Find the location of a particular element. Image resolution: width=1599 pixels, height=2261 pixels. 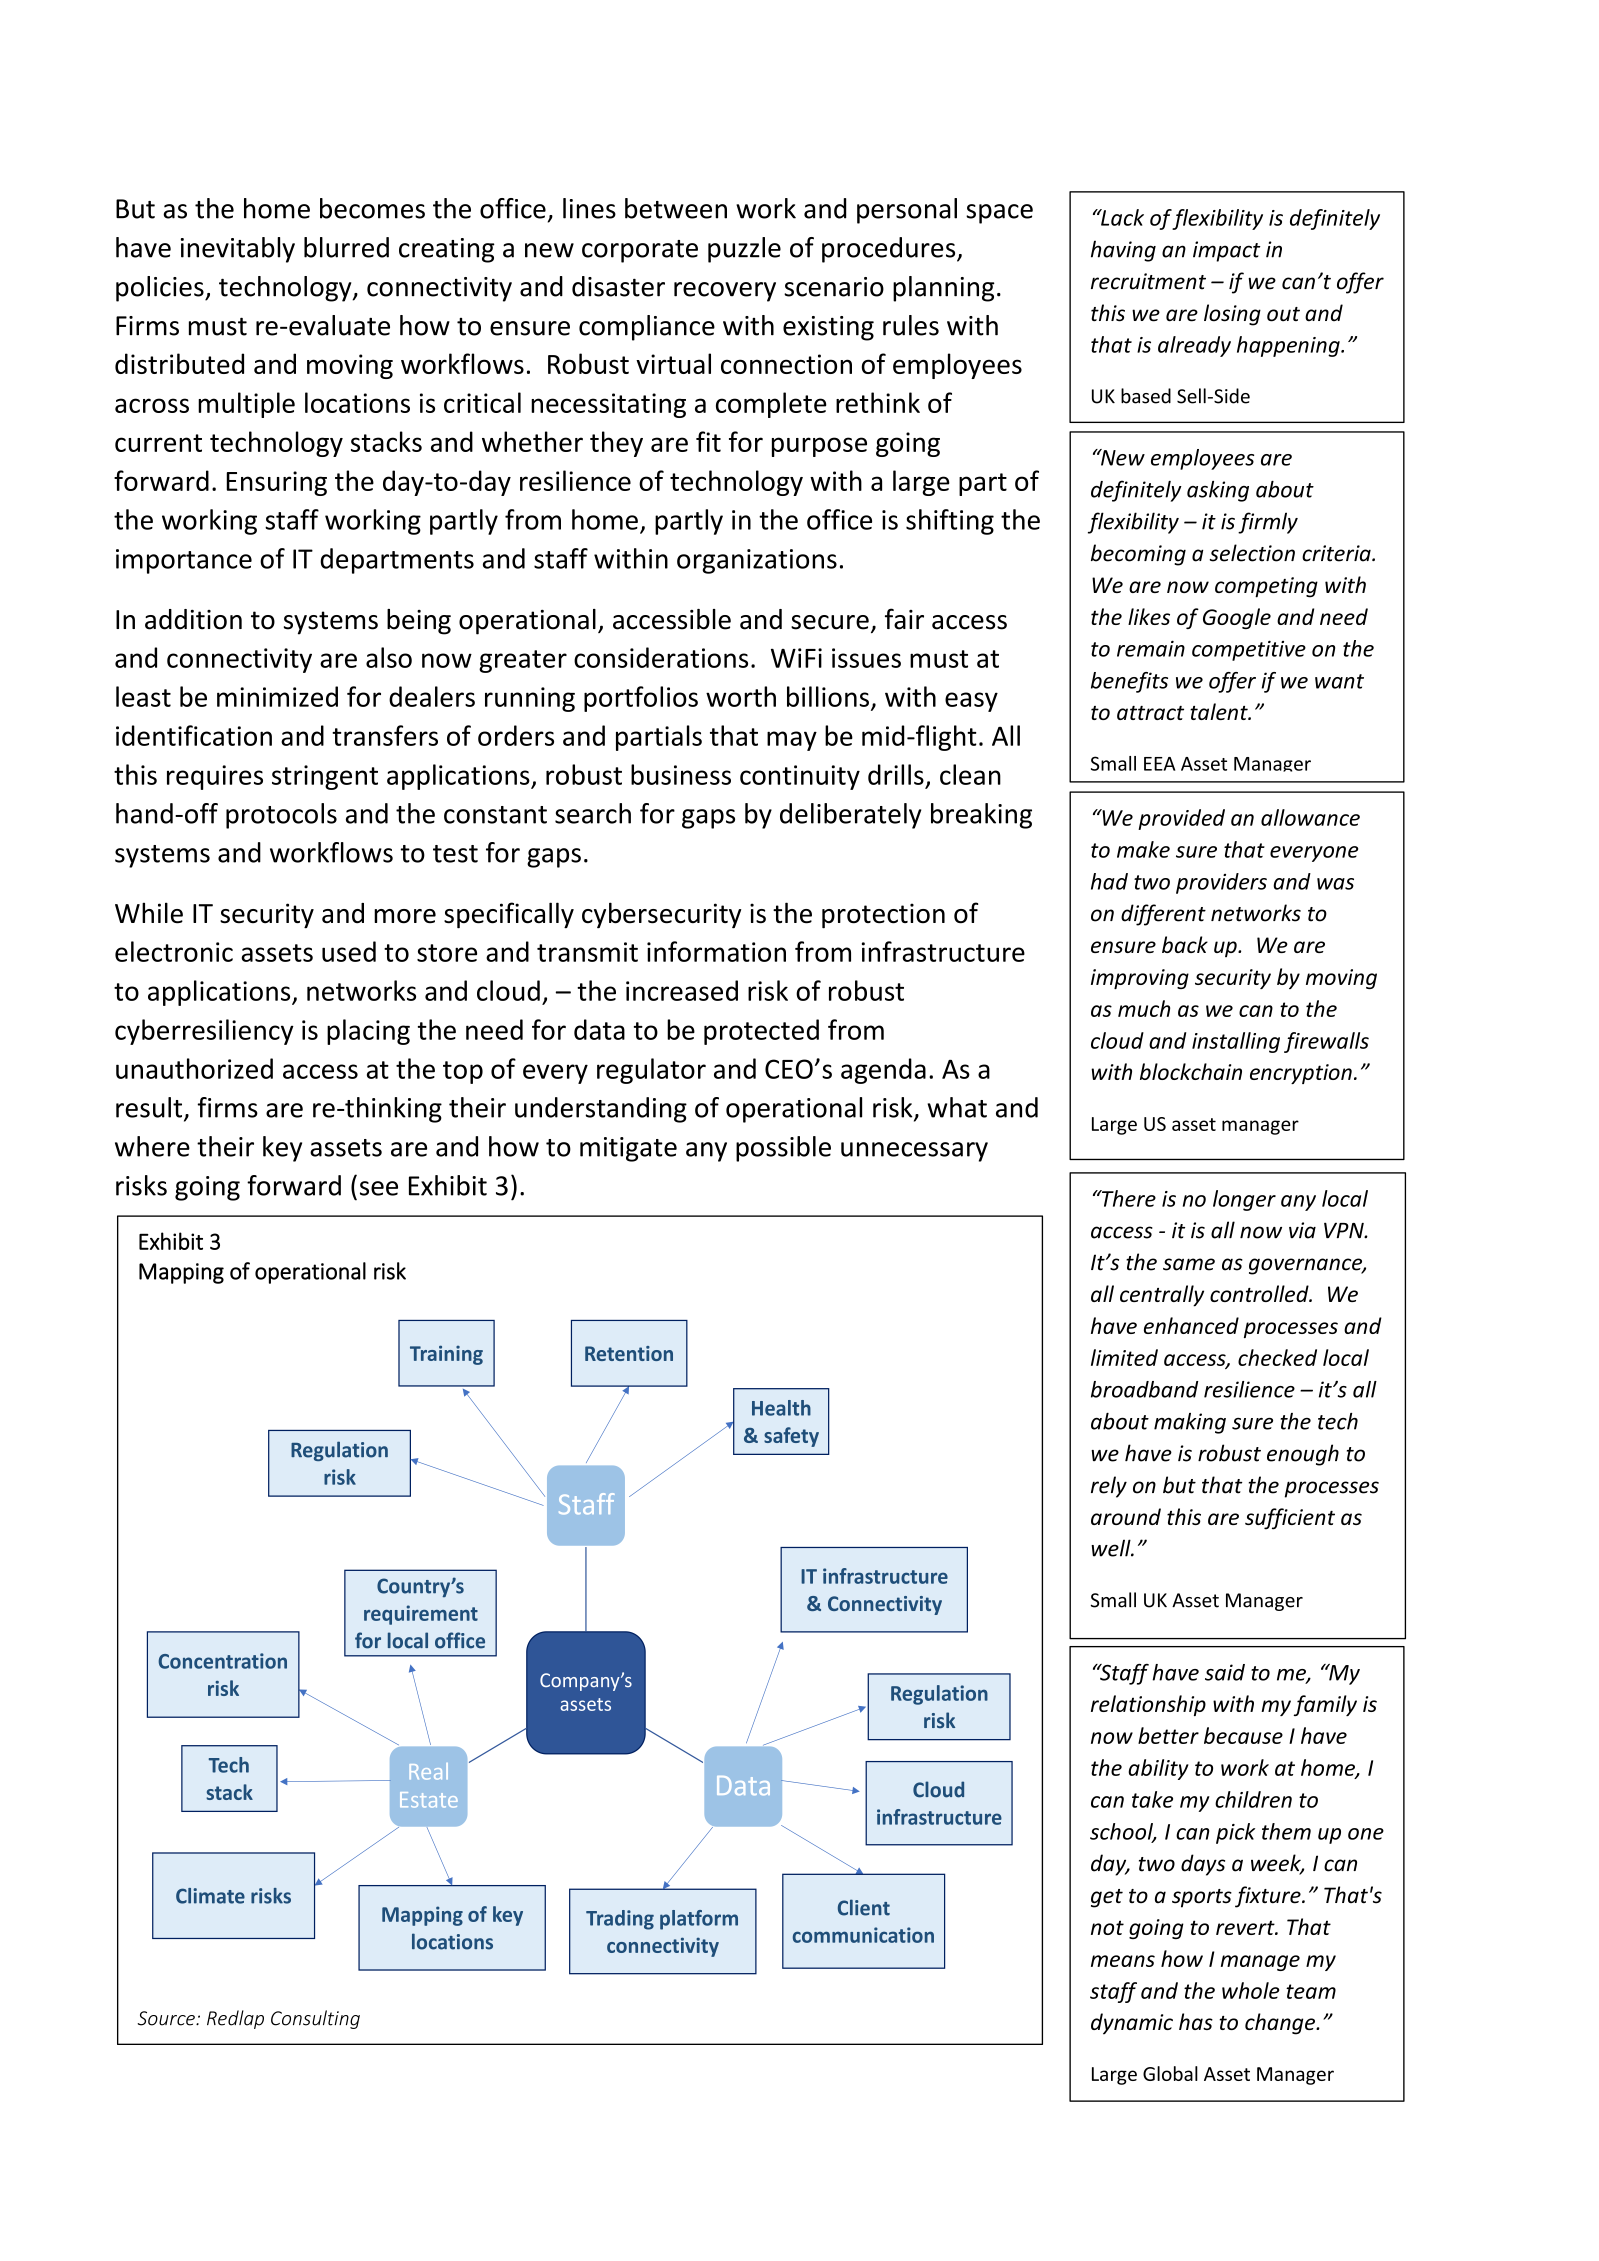

blockchain is located at coordinates (1191, 1071).
